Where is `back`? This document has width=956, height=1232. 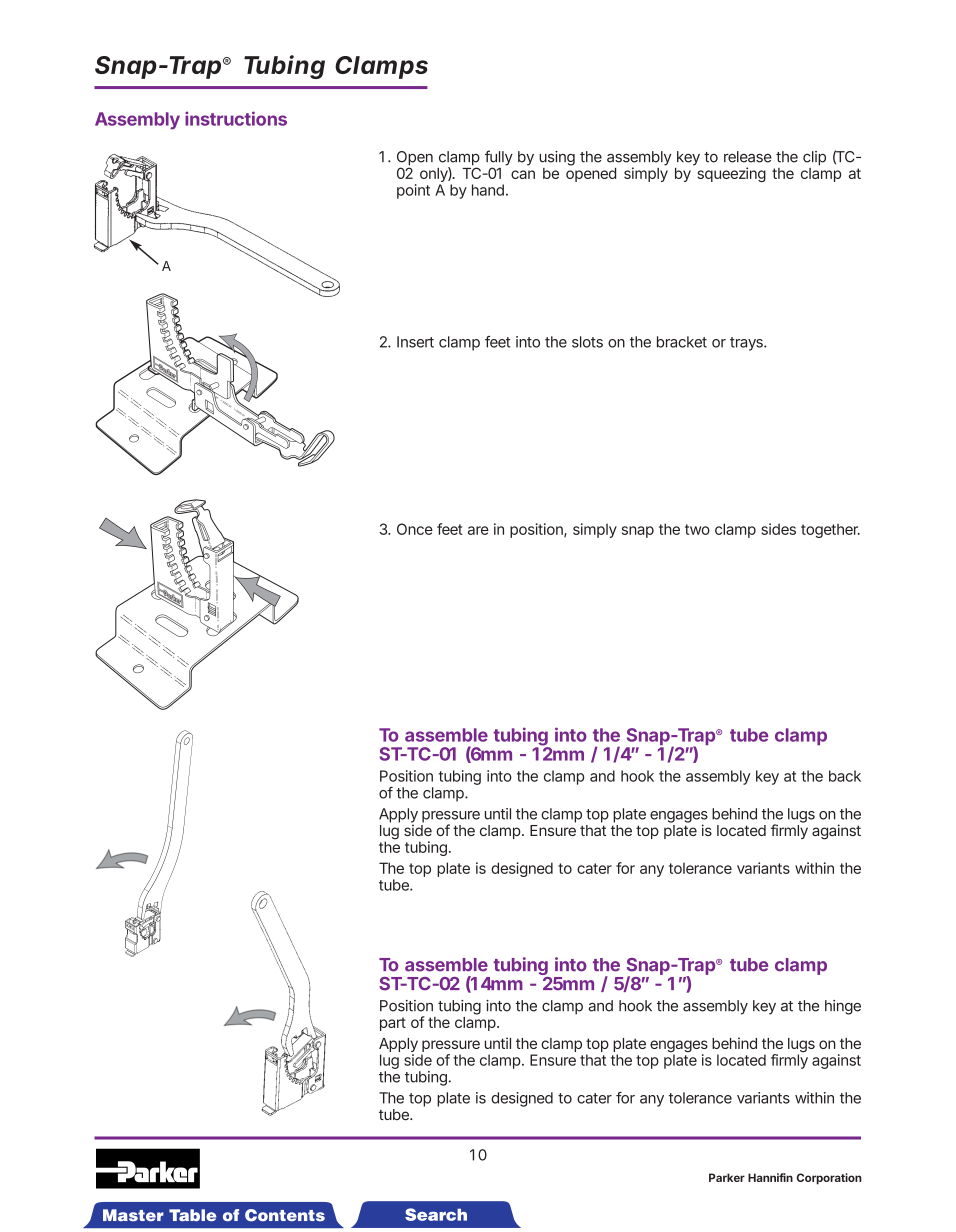 back is located at coordinates (845, 776).
